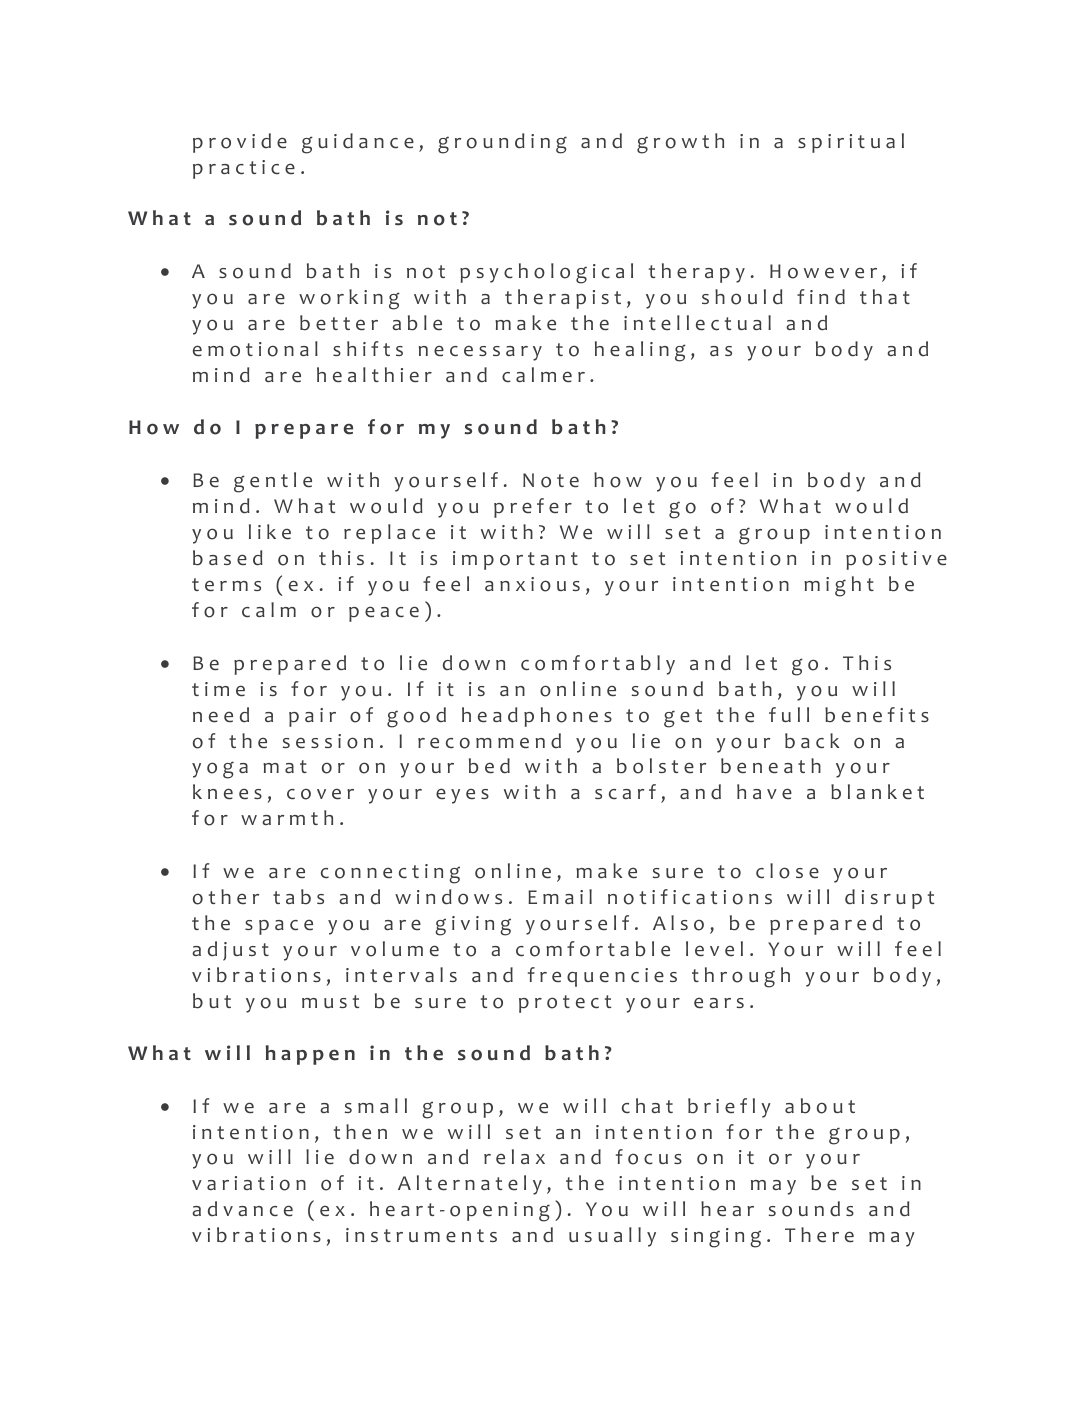 The width and height of the screenshot is (1083, 1401). I want to click on full, so click(789, 714).
